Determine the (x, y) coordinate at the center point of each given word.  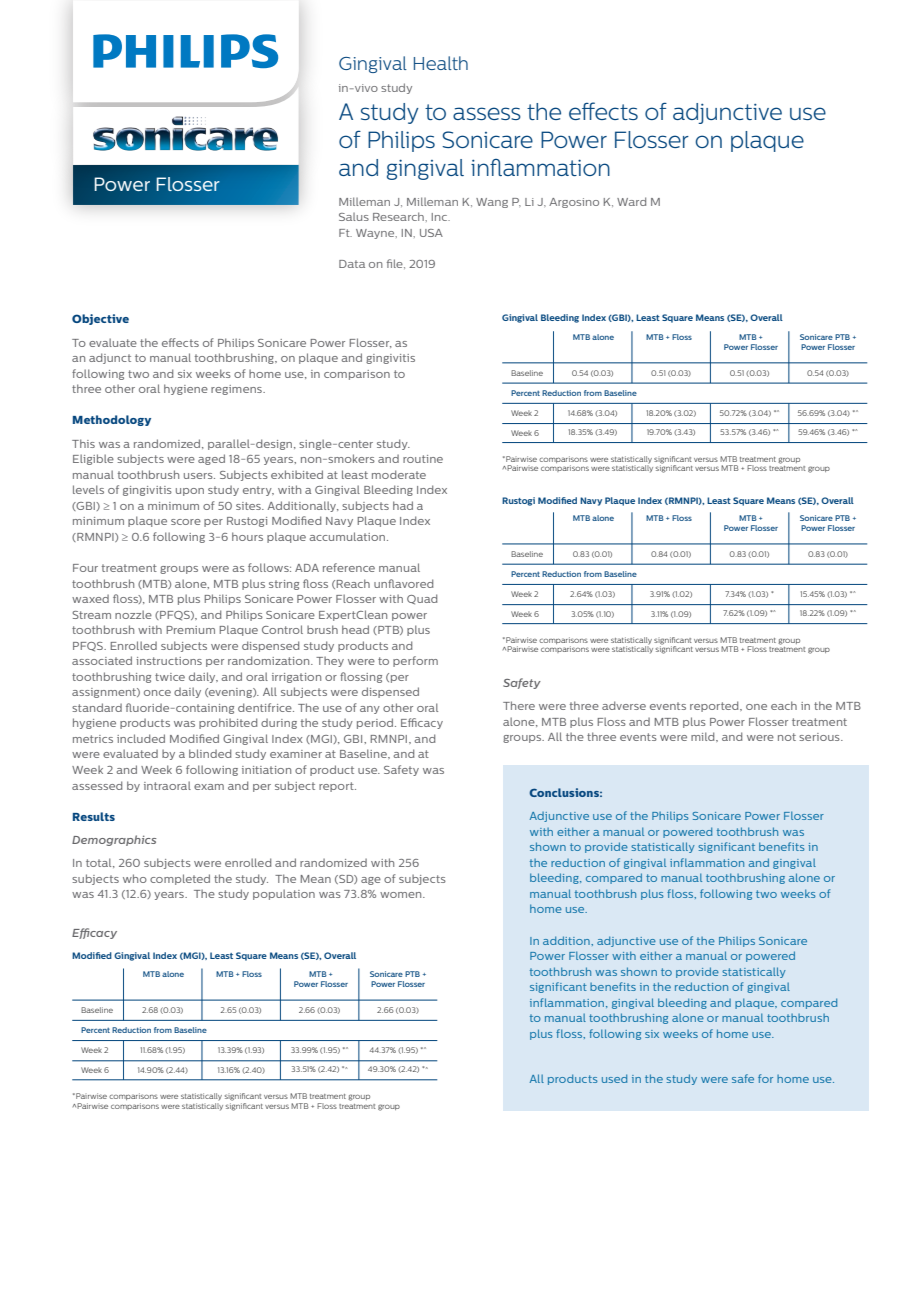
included (141, 738)
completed (180, 879)
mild (704, 737)
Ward (631, 201)
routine (423, 459)
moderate (399, 474)
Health (441, 63)
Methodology (112, 420)
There (519, 705)
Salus (354, 217)
